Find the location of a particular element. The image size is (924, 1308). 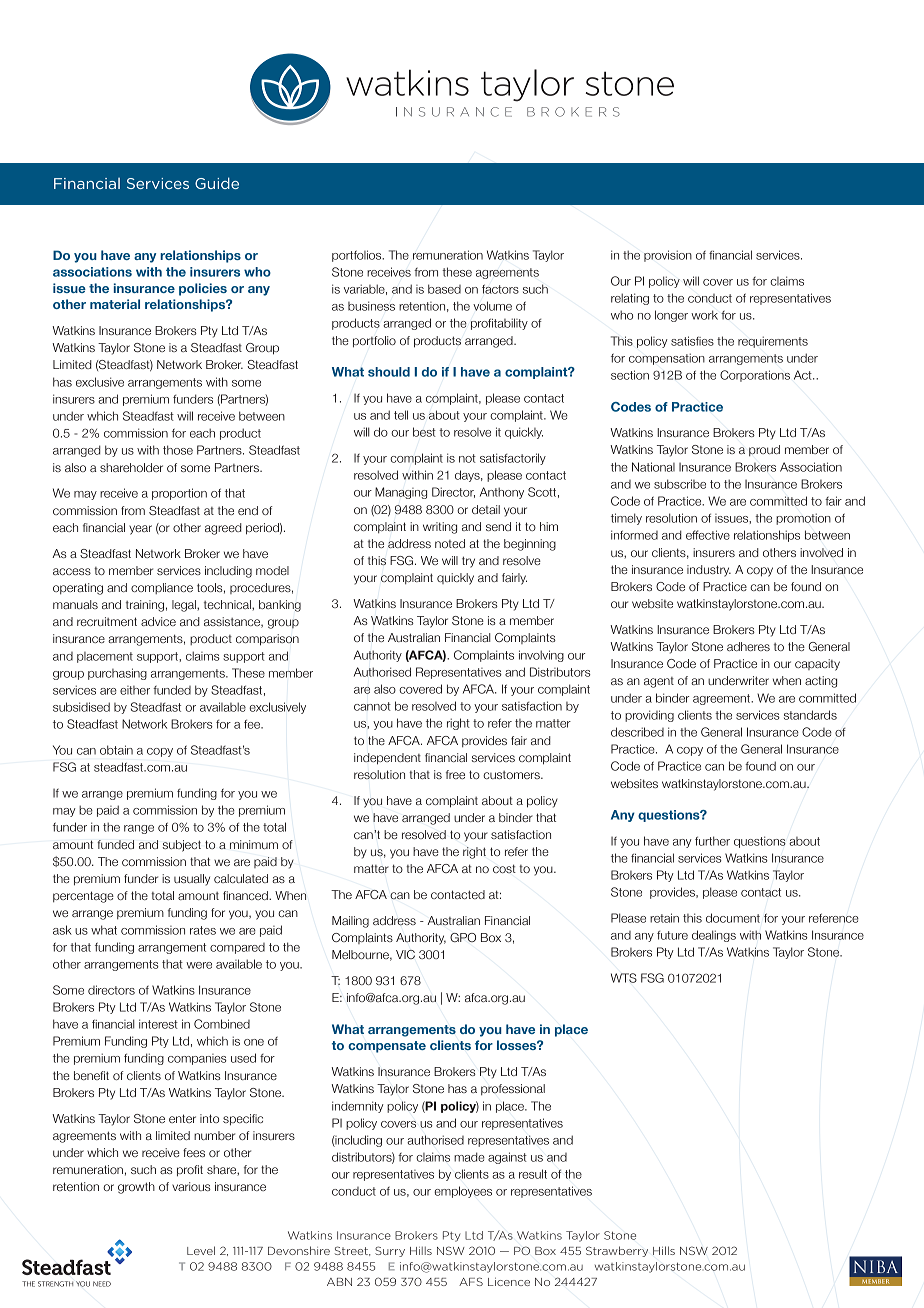

Strawberry is located at coordinates (617, 1251).
